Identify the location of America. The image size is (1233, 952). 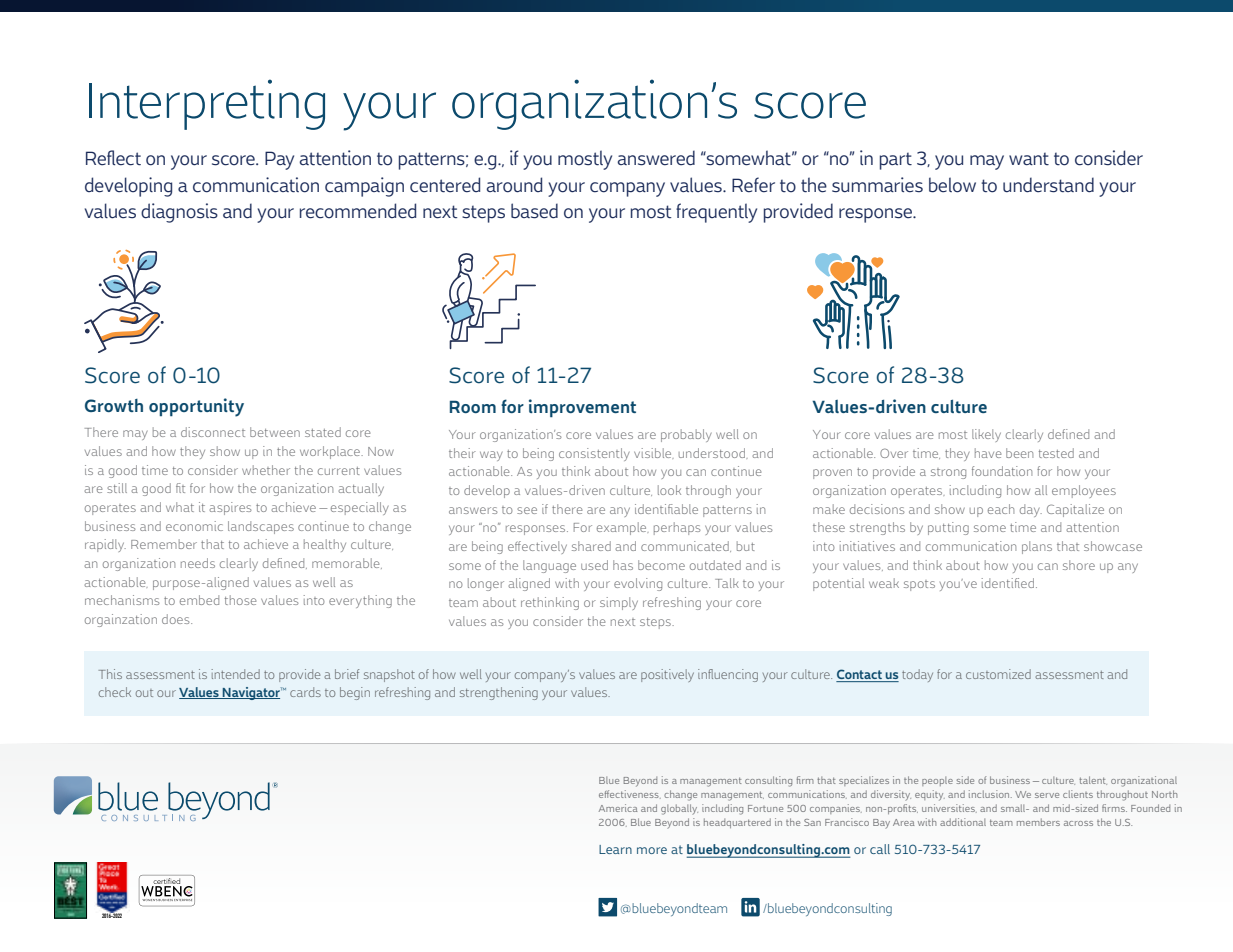
(618, 808).
